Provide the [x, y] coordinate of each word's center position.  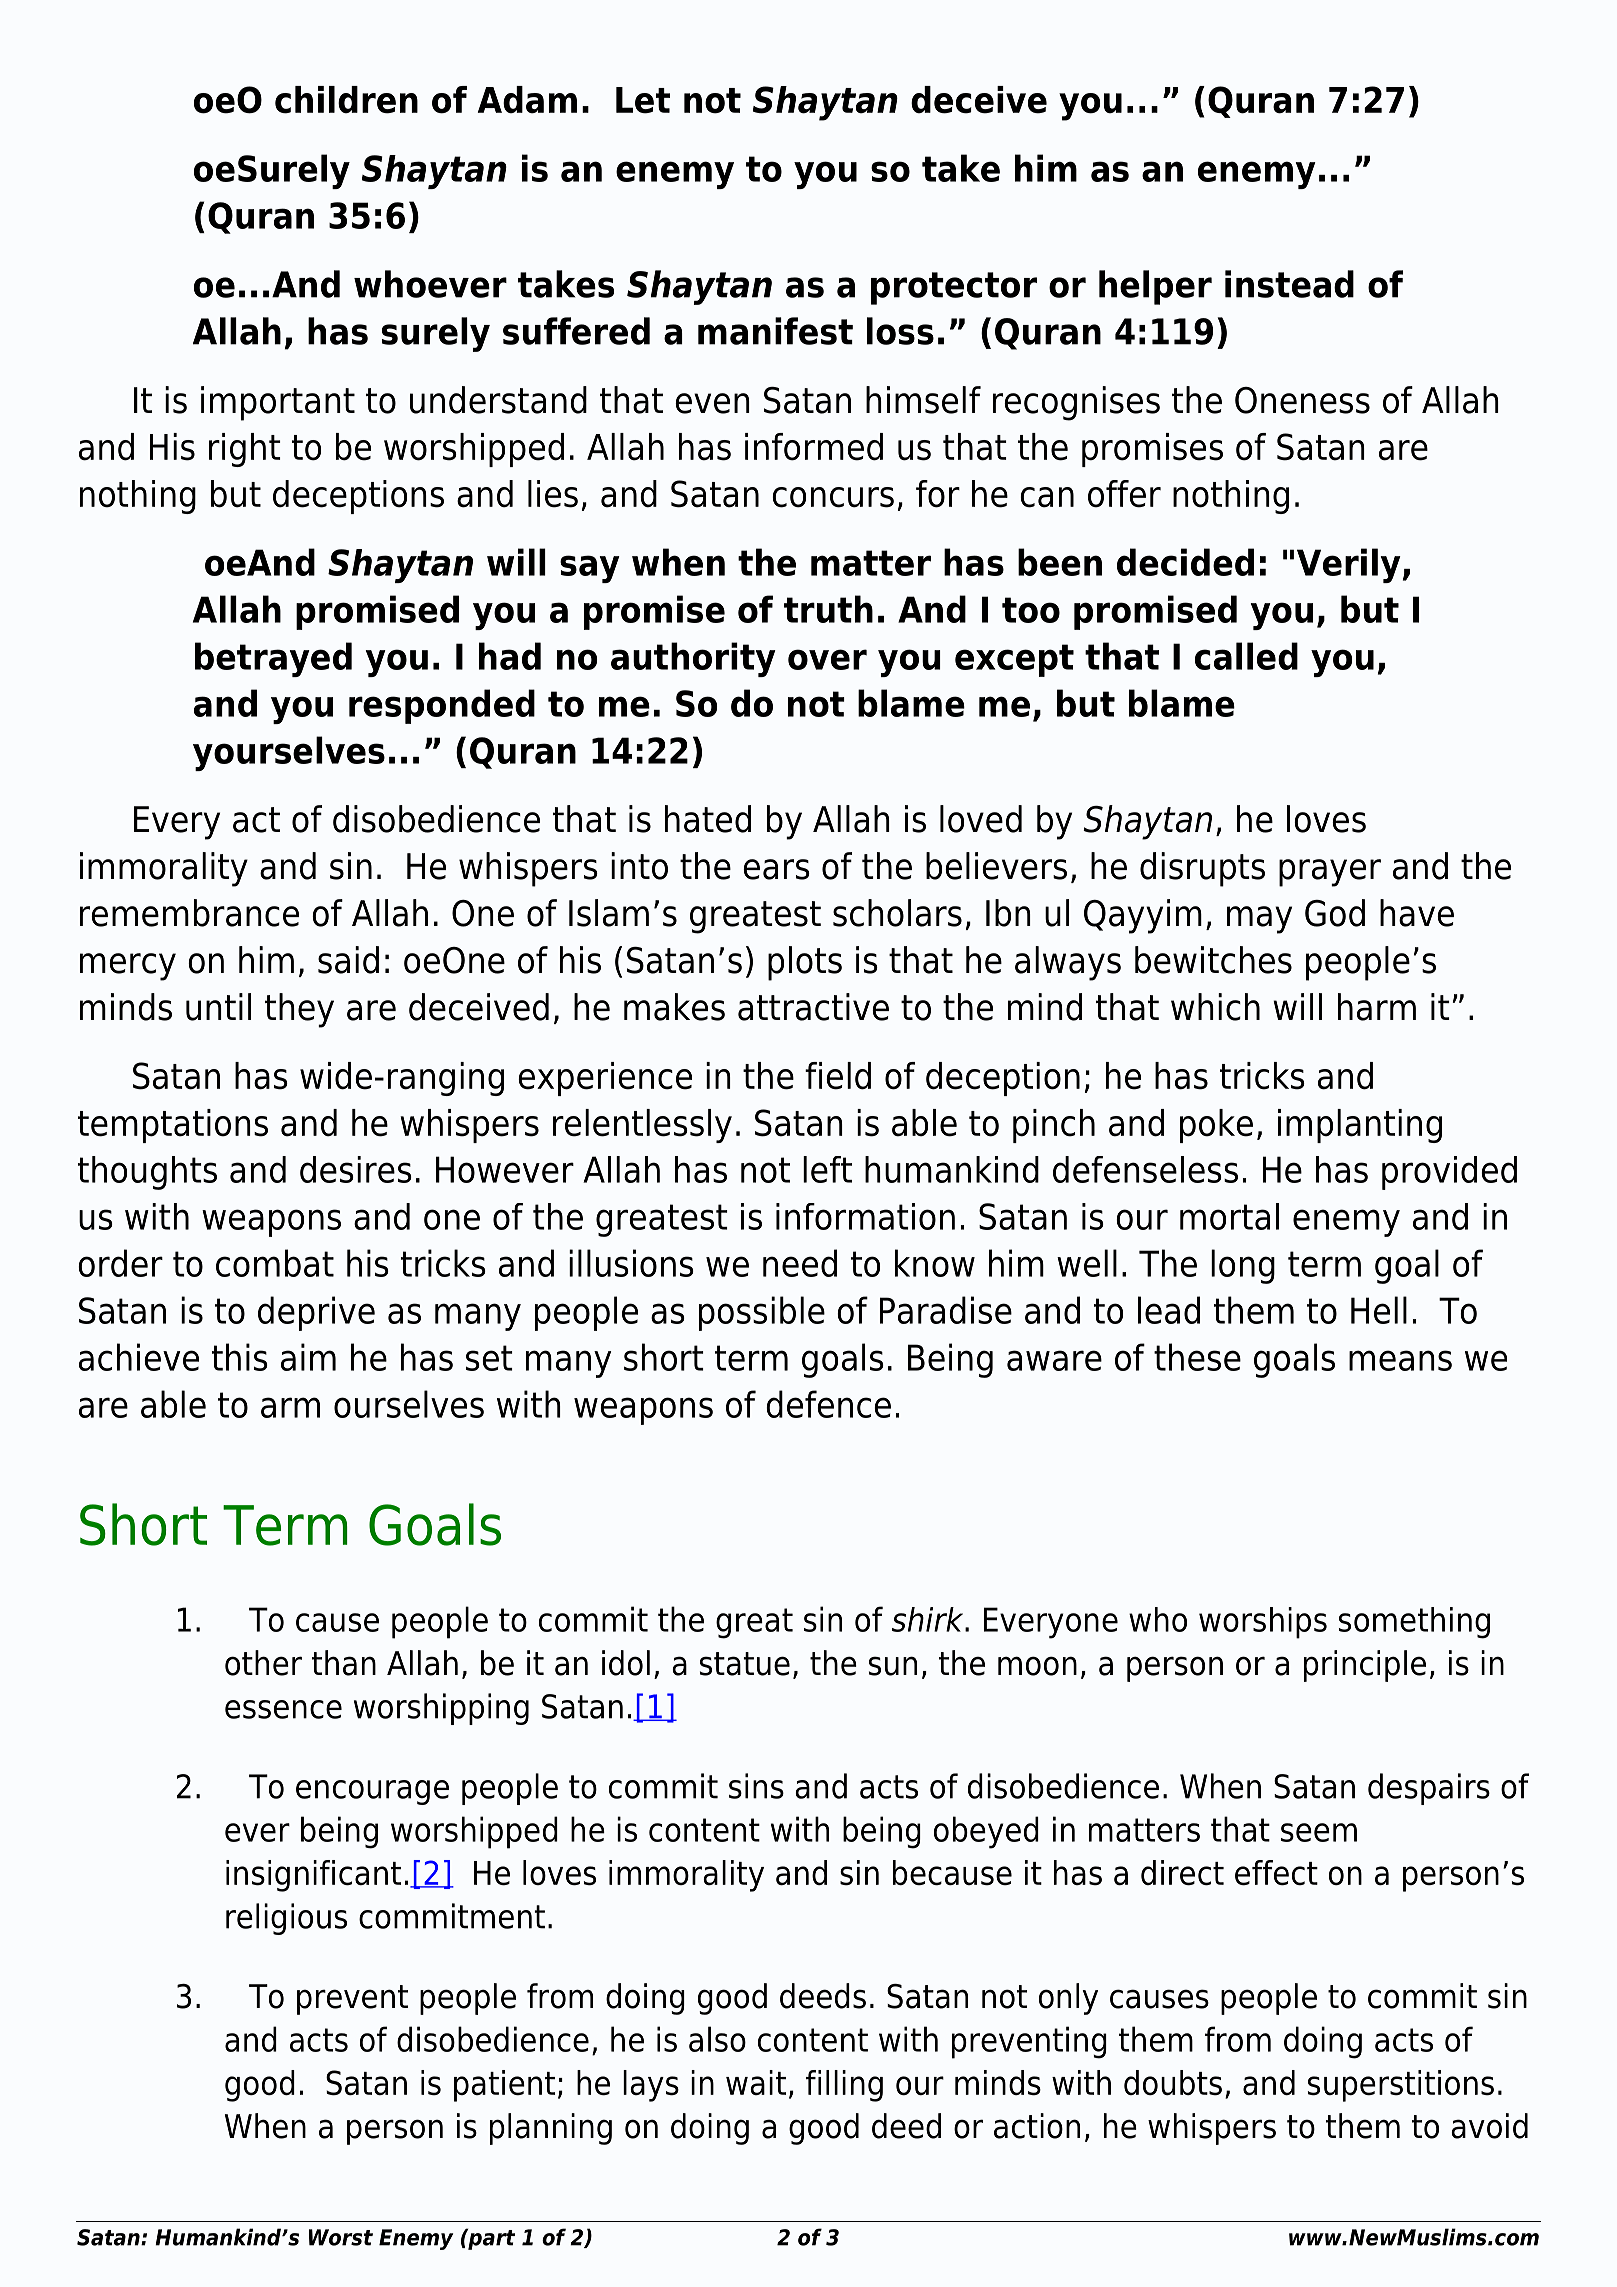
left [827, 1169]
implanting [1360, 1126]
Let [643, 100]
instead [1289, 284]
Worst [341, 2237]
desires [356, 1169]
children [346, 100]
